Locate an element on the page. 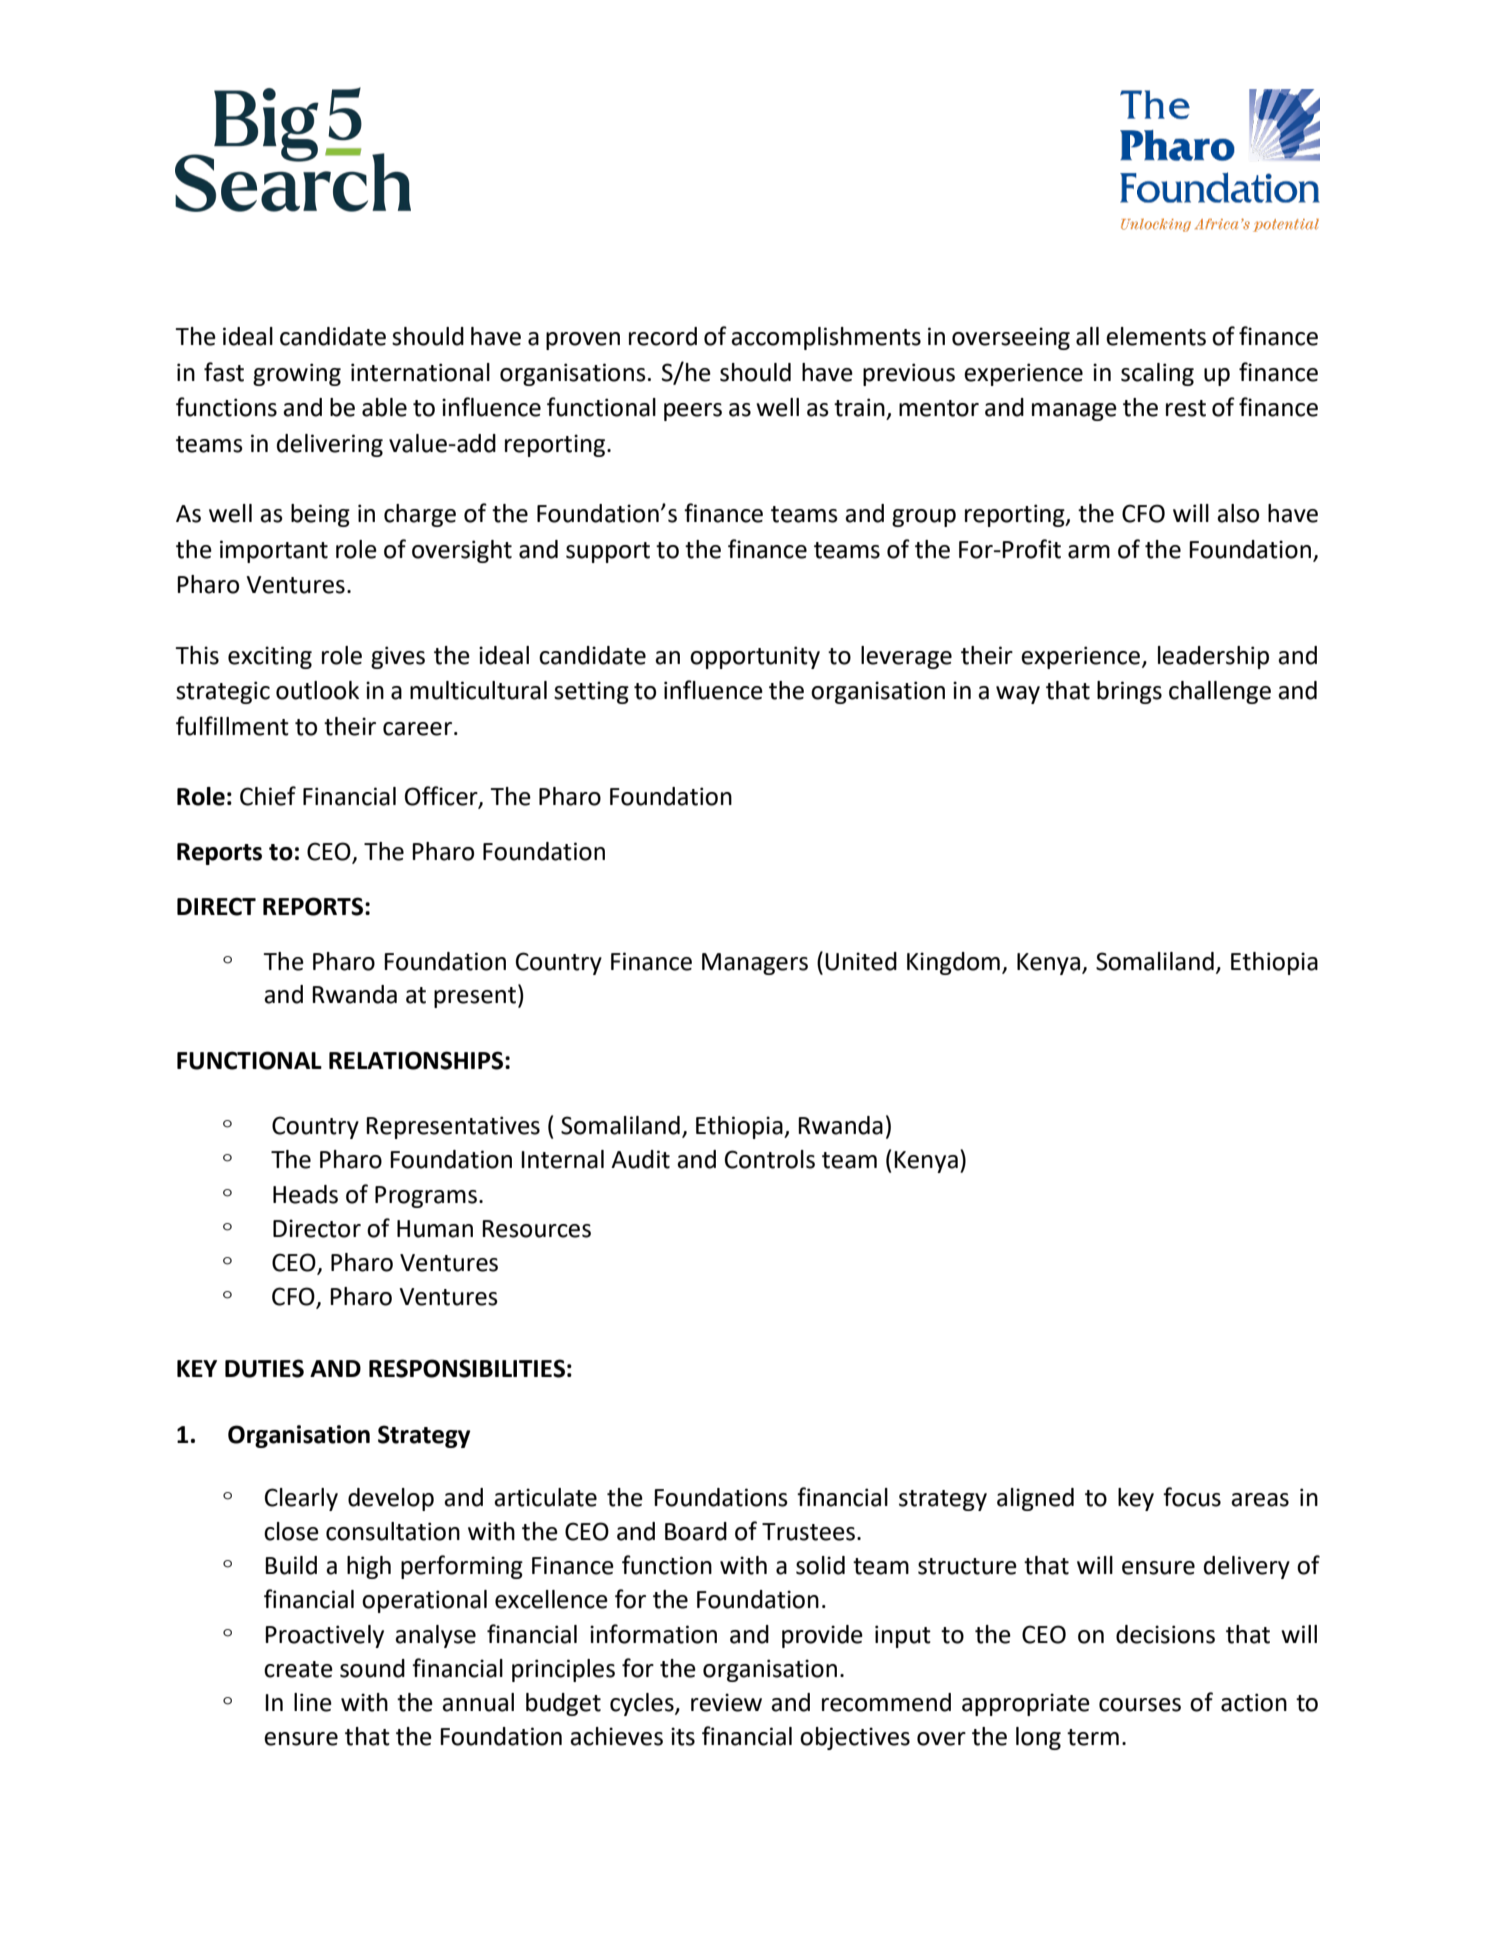  review is located at coordinates (726, 1702).
